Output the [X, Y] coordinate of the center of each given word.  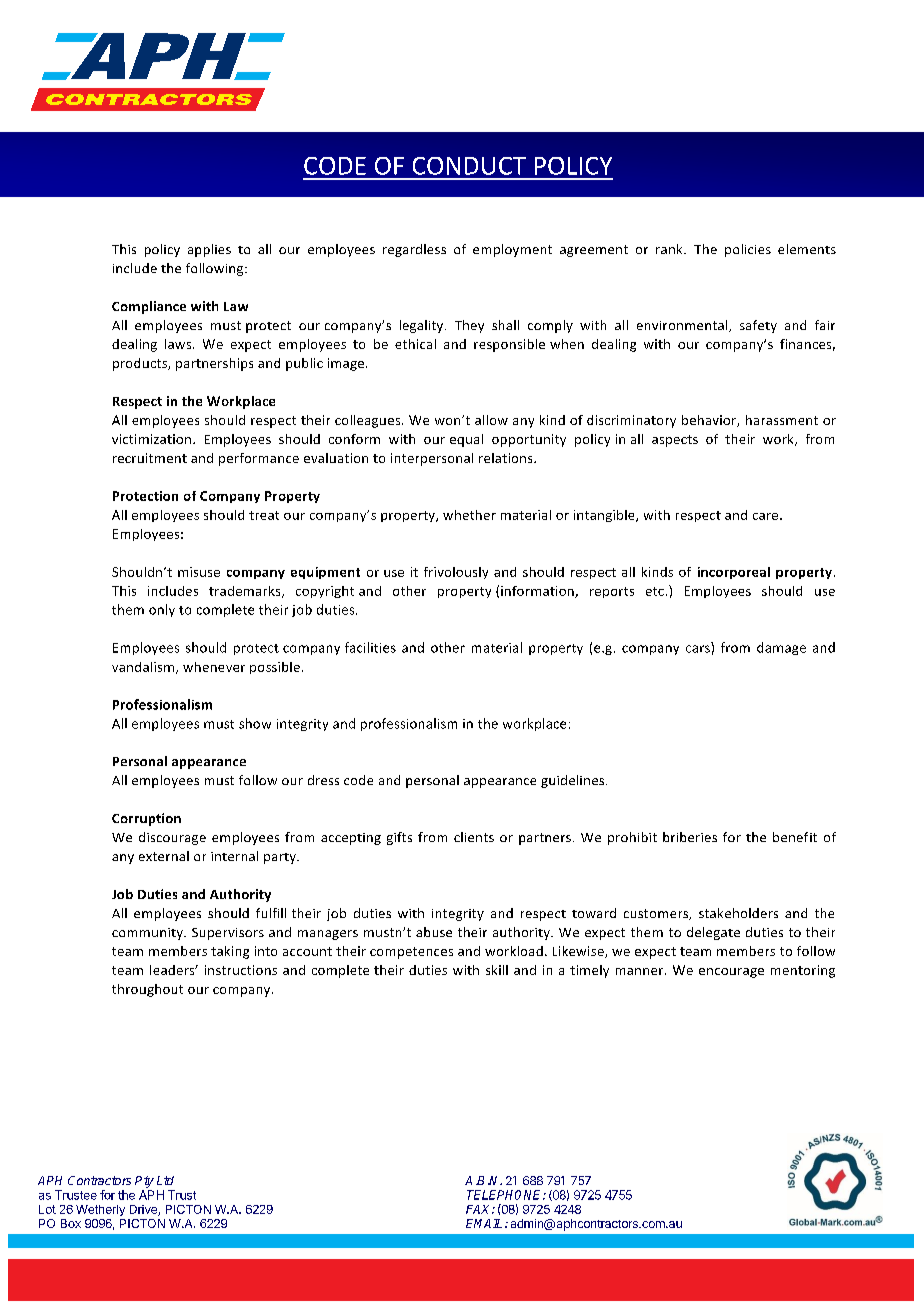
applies [209, 250]
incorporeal [734, 573]
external [164, 856]
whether [469, 515]
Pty [144, 1182]
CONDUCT [469, 166]
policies [748, 250]
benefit [795, 837]
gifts [399, 838]
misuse [199, 572]
